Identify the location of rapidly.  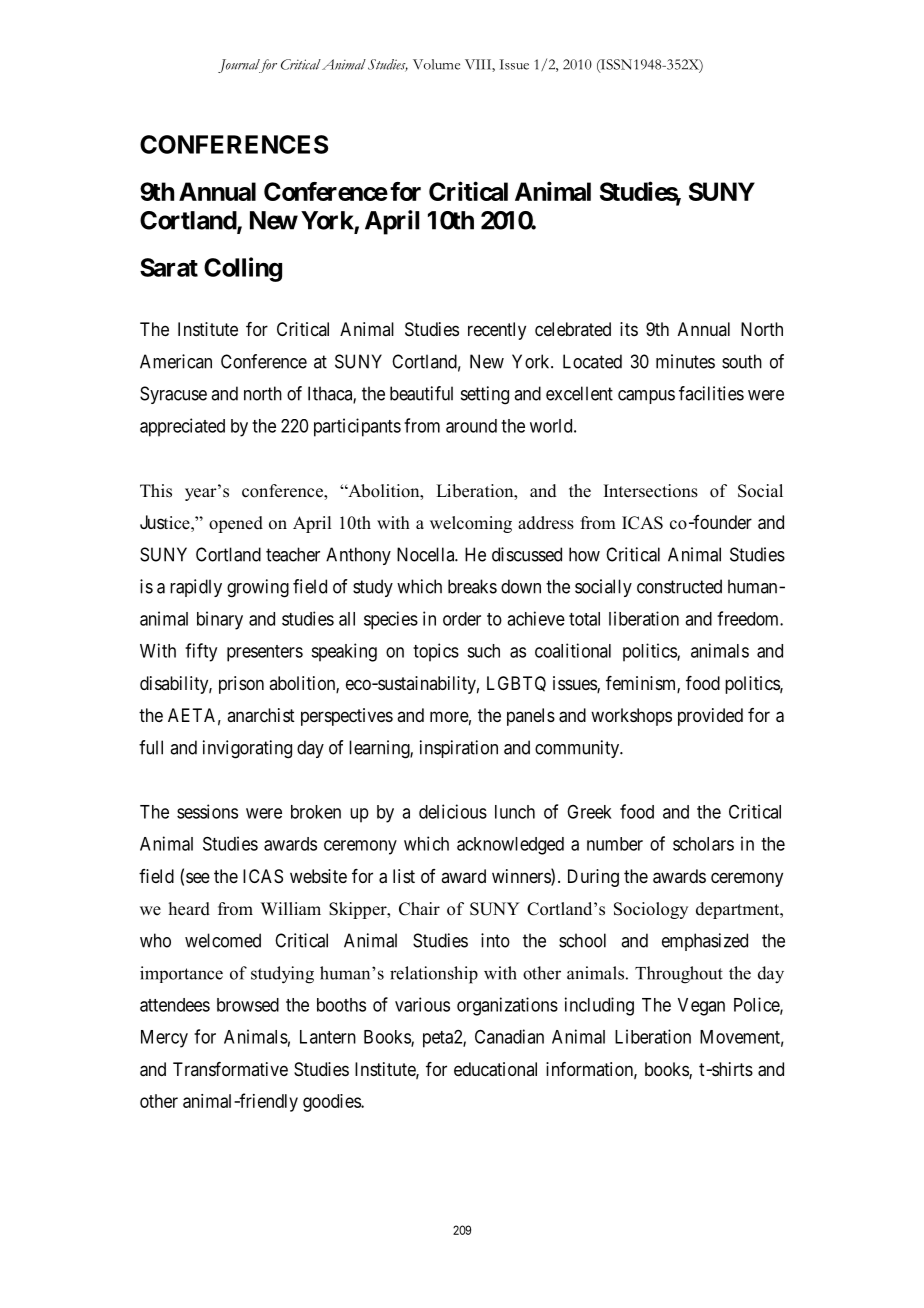
(196, 588).
